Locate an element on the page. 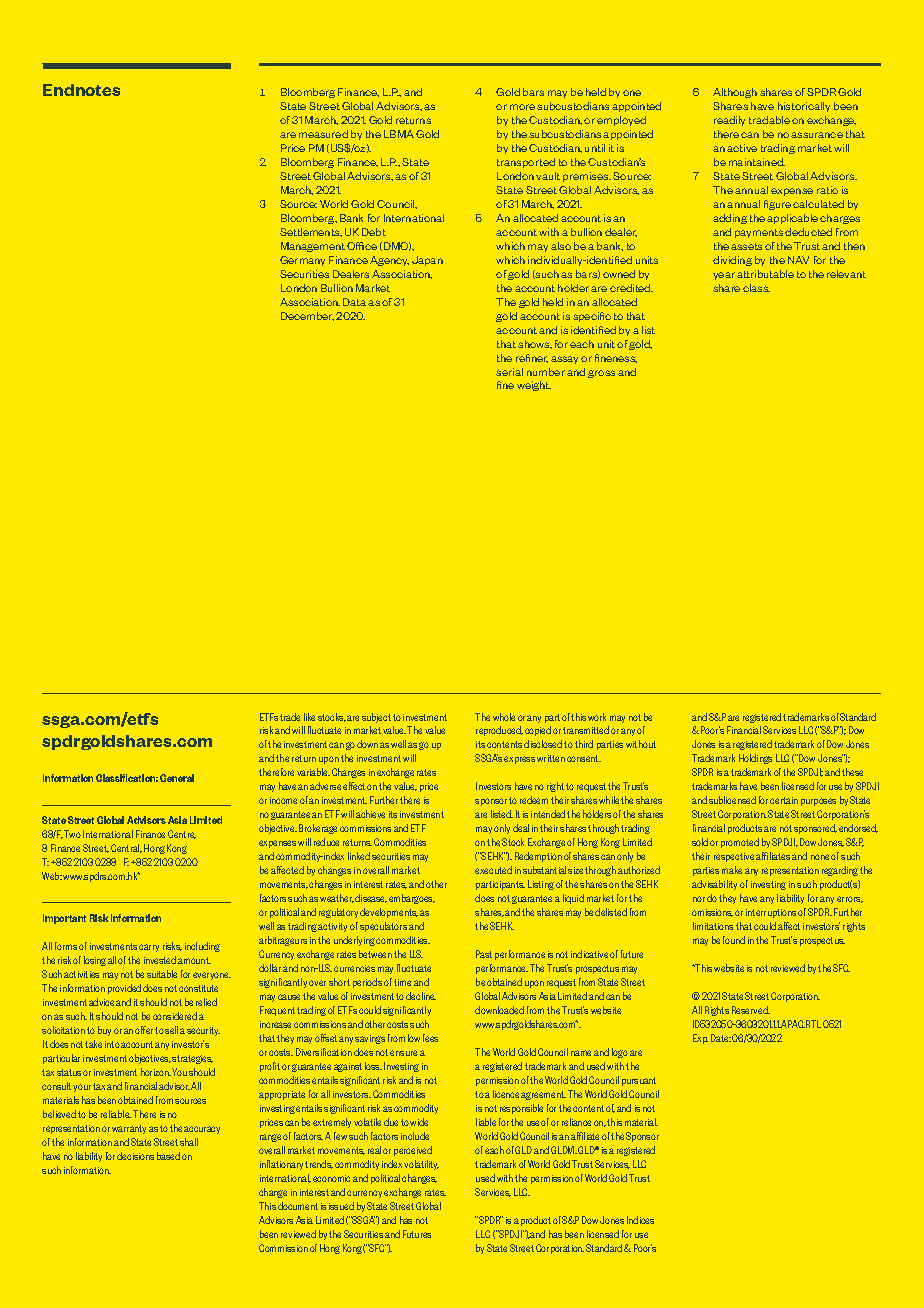 This image has width=924, height=1308. Past is located at coordinates (484, 954).
